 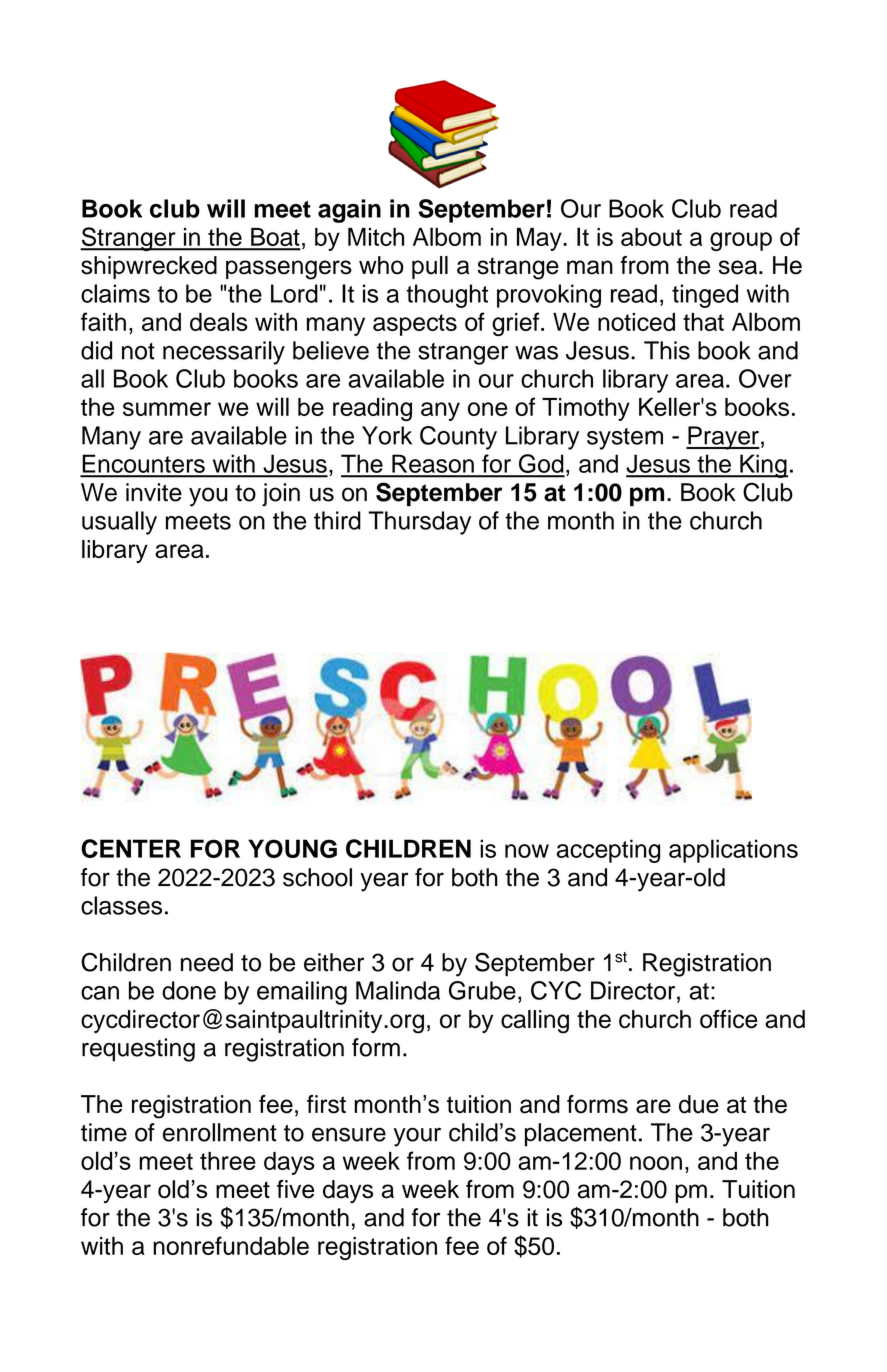 What do you see at coordinates (656, 1163) in the screenshot?
I see `noon` at bounding box center [656, 1163].
